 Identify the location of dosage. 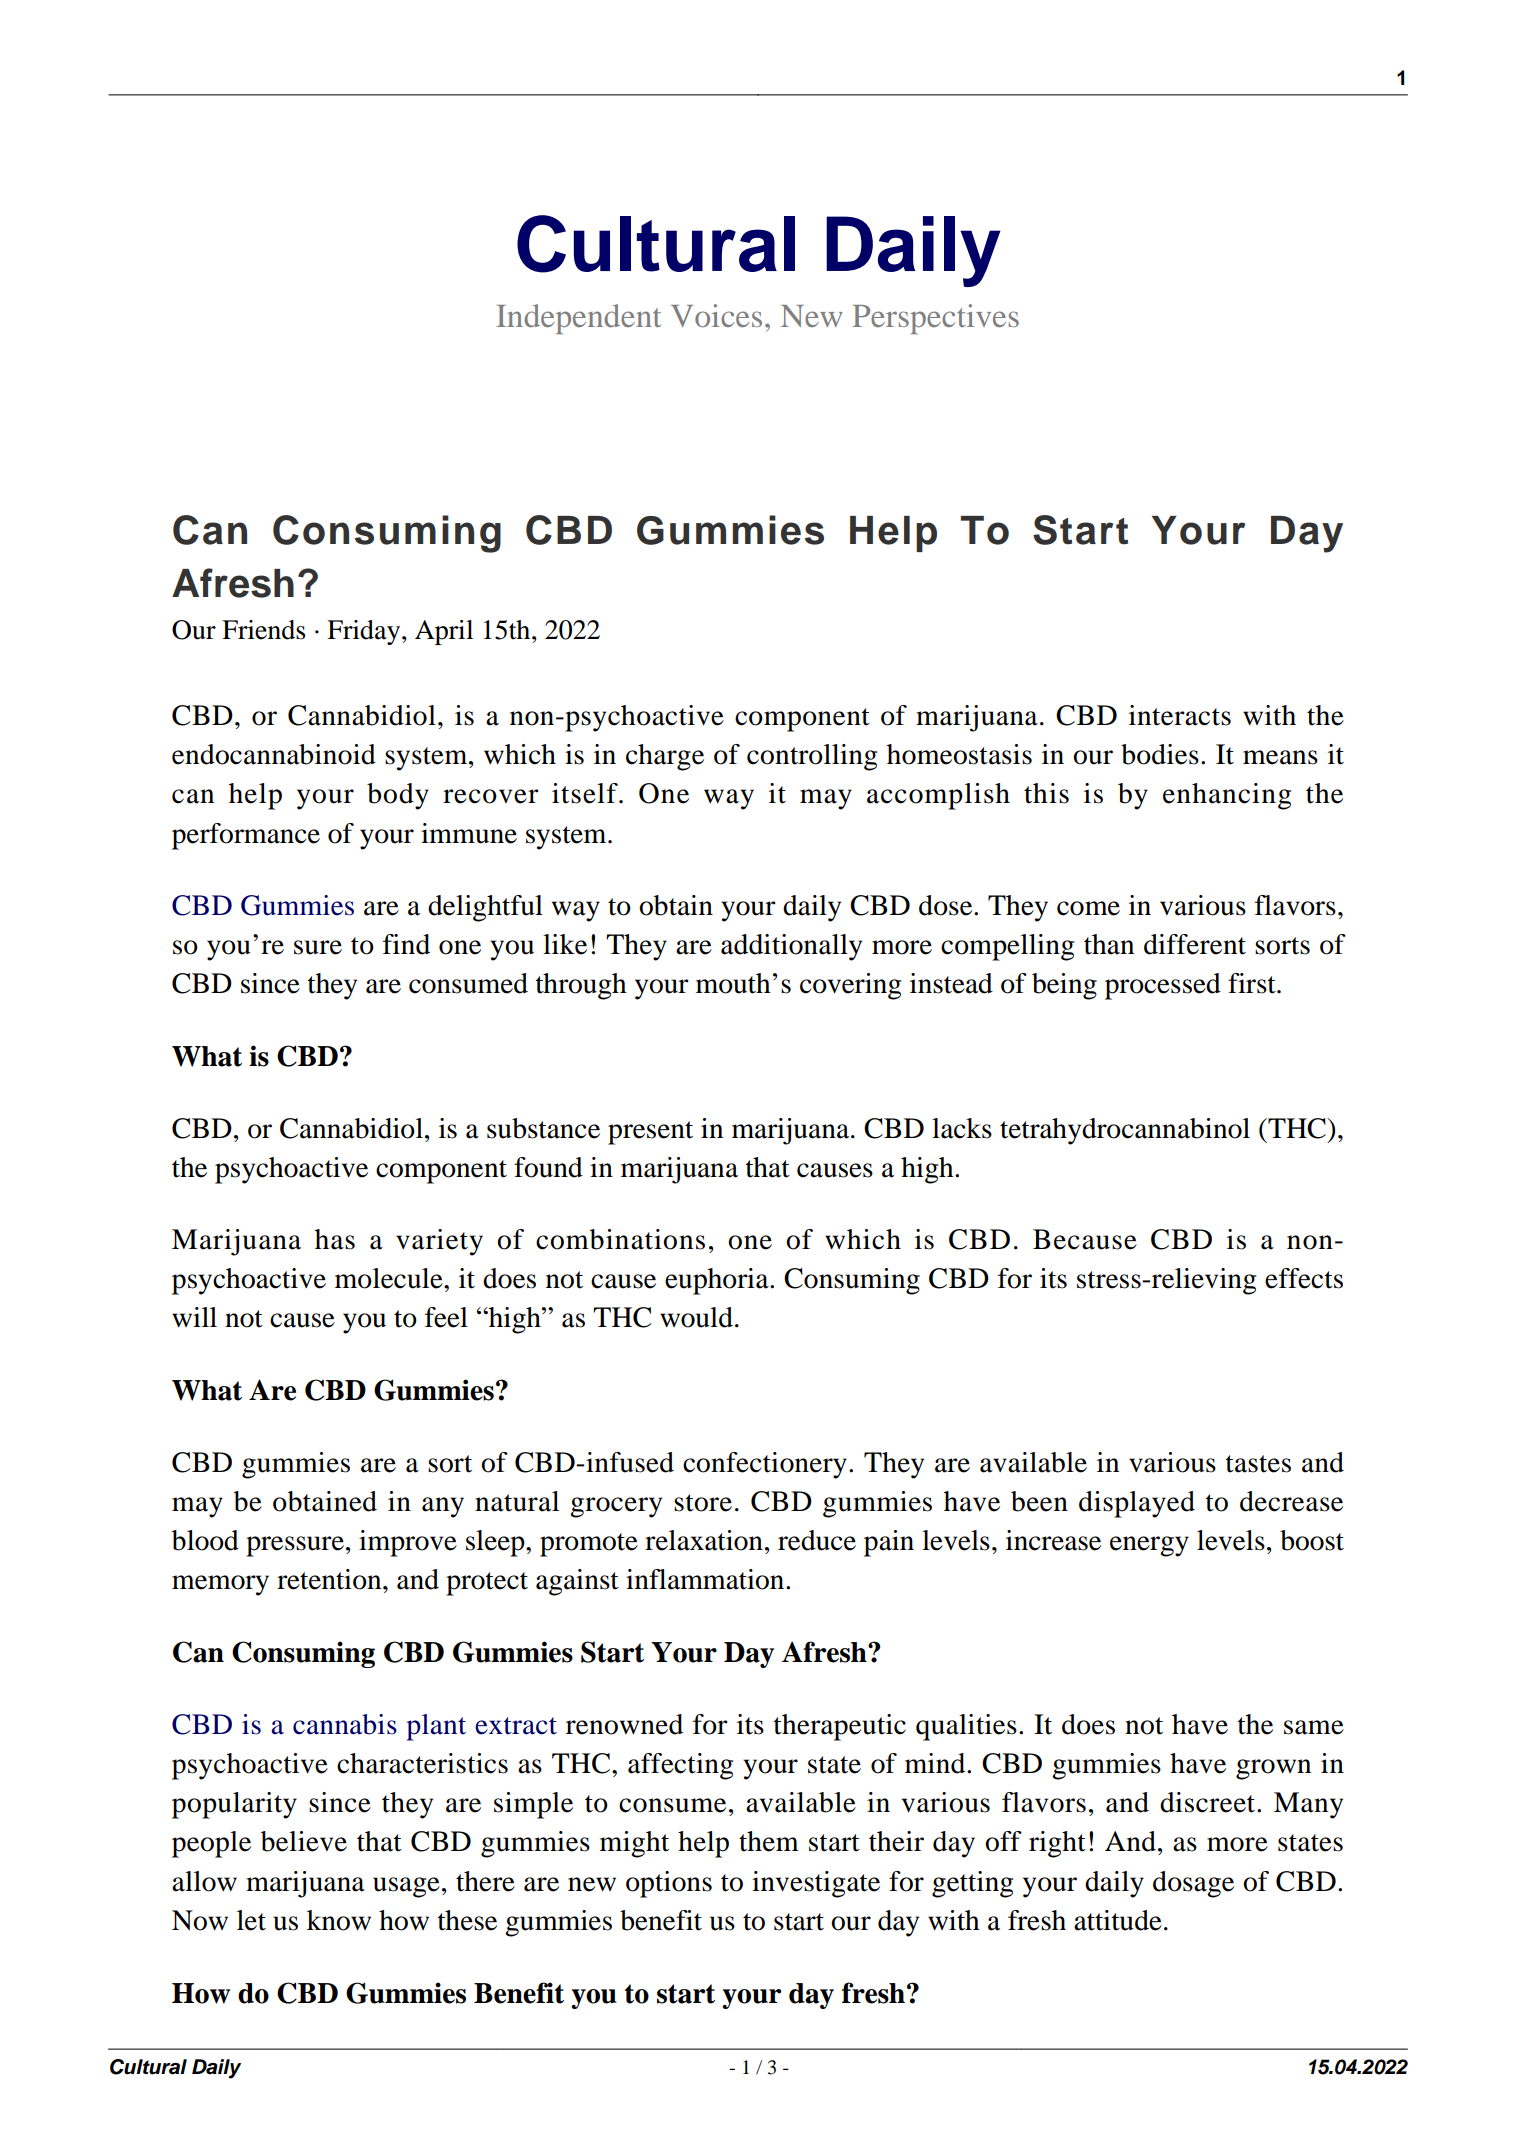
(1193, 1884).
